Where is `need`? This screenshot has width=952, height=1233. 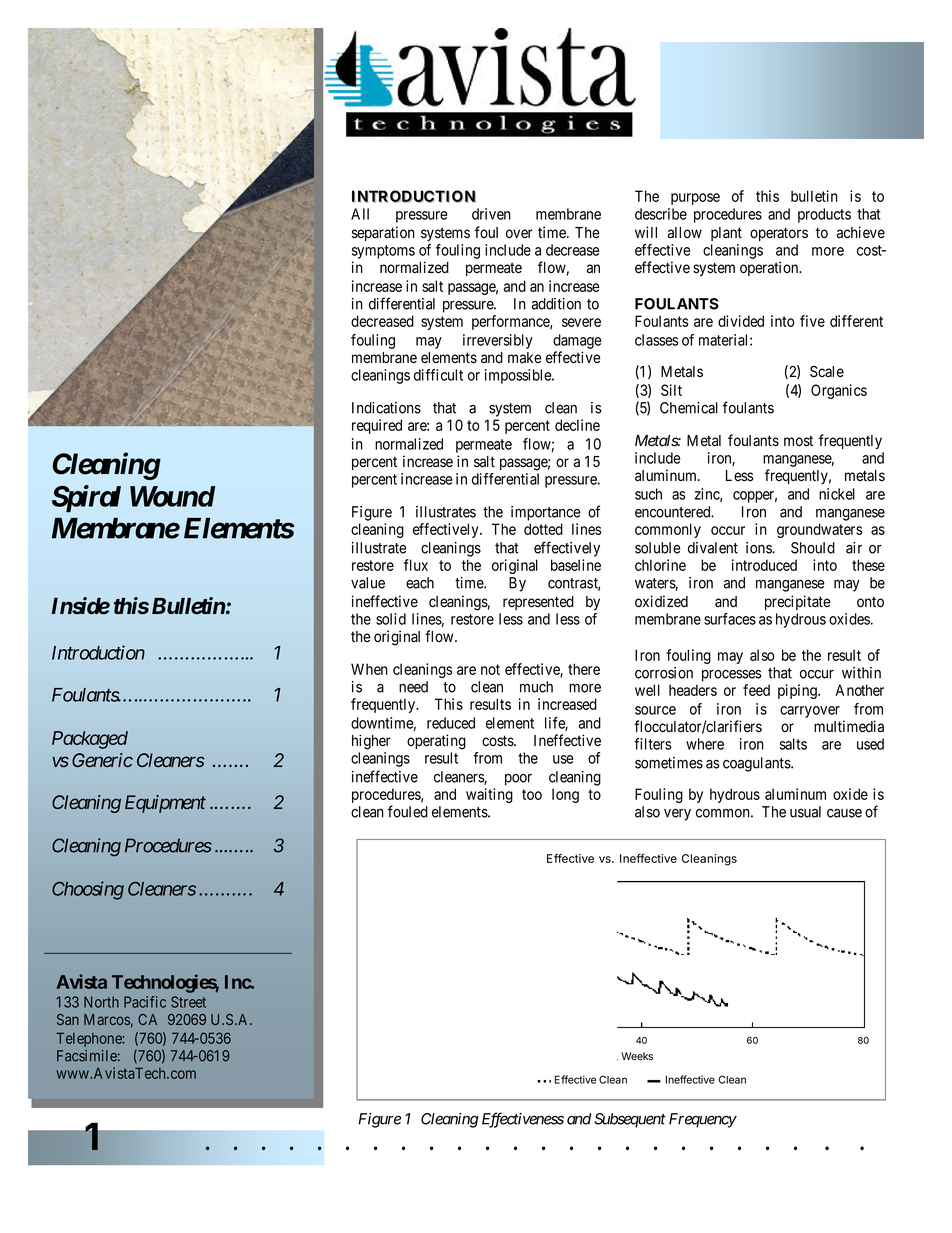
need is located at coordinates (413, 687).
